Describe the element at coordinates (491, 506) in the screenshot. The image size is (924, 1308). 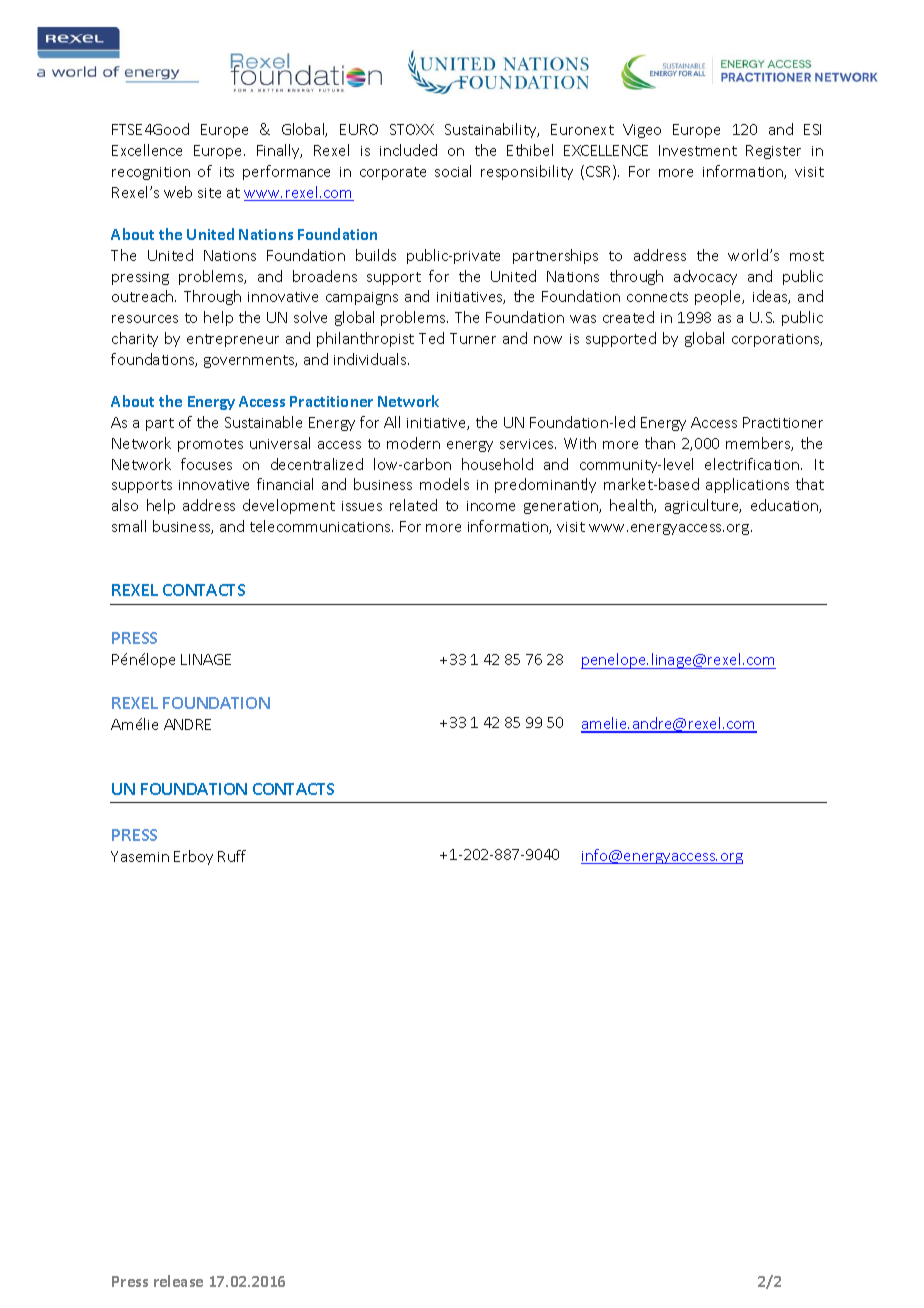
I see `income` at that location.
